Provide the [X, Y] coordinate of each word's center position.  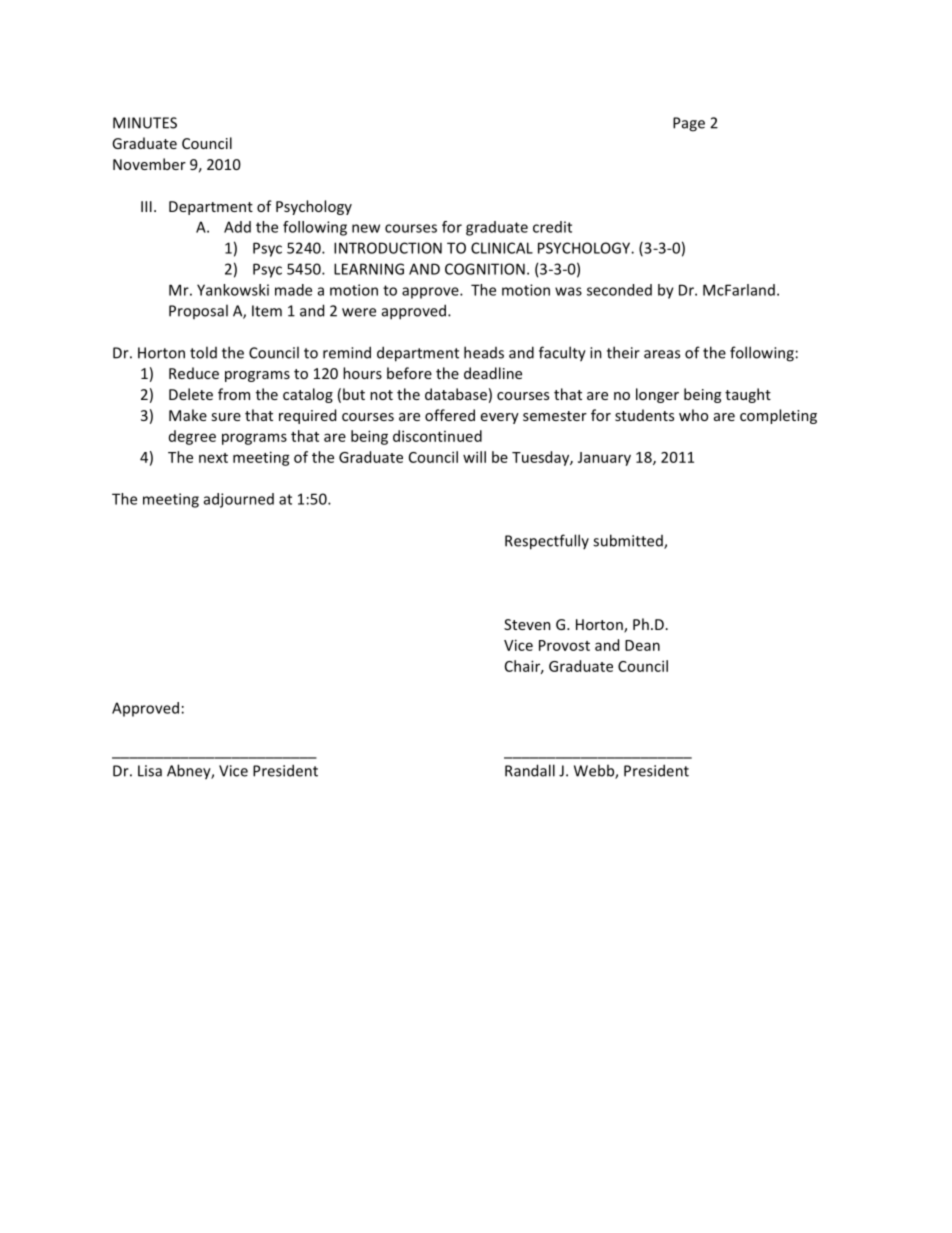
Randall [530, 770]
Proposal [198, 311]
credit [552, 227]
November [149, 164]
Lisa [150, 771]
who [693, 415]
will [474, 457]
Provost [564, 645]
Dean [642, 645]
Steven [527, 624]
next [213, 458]
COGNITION [485, 269]
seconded [619, 290]
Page [689, 124]
